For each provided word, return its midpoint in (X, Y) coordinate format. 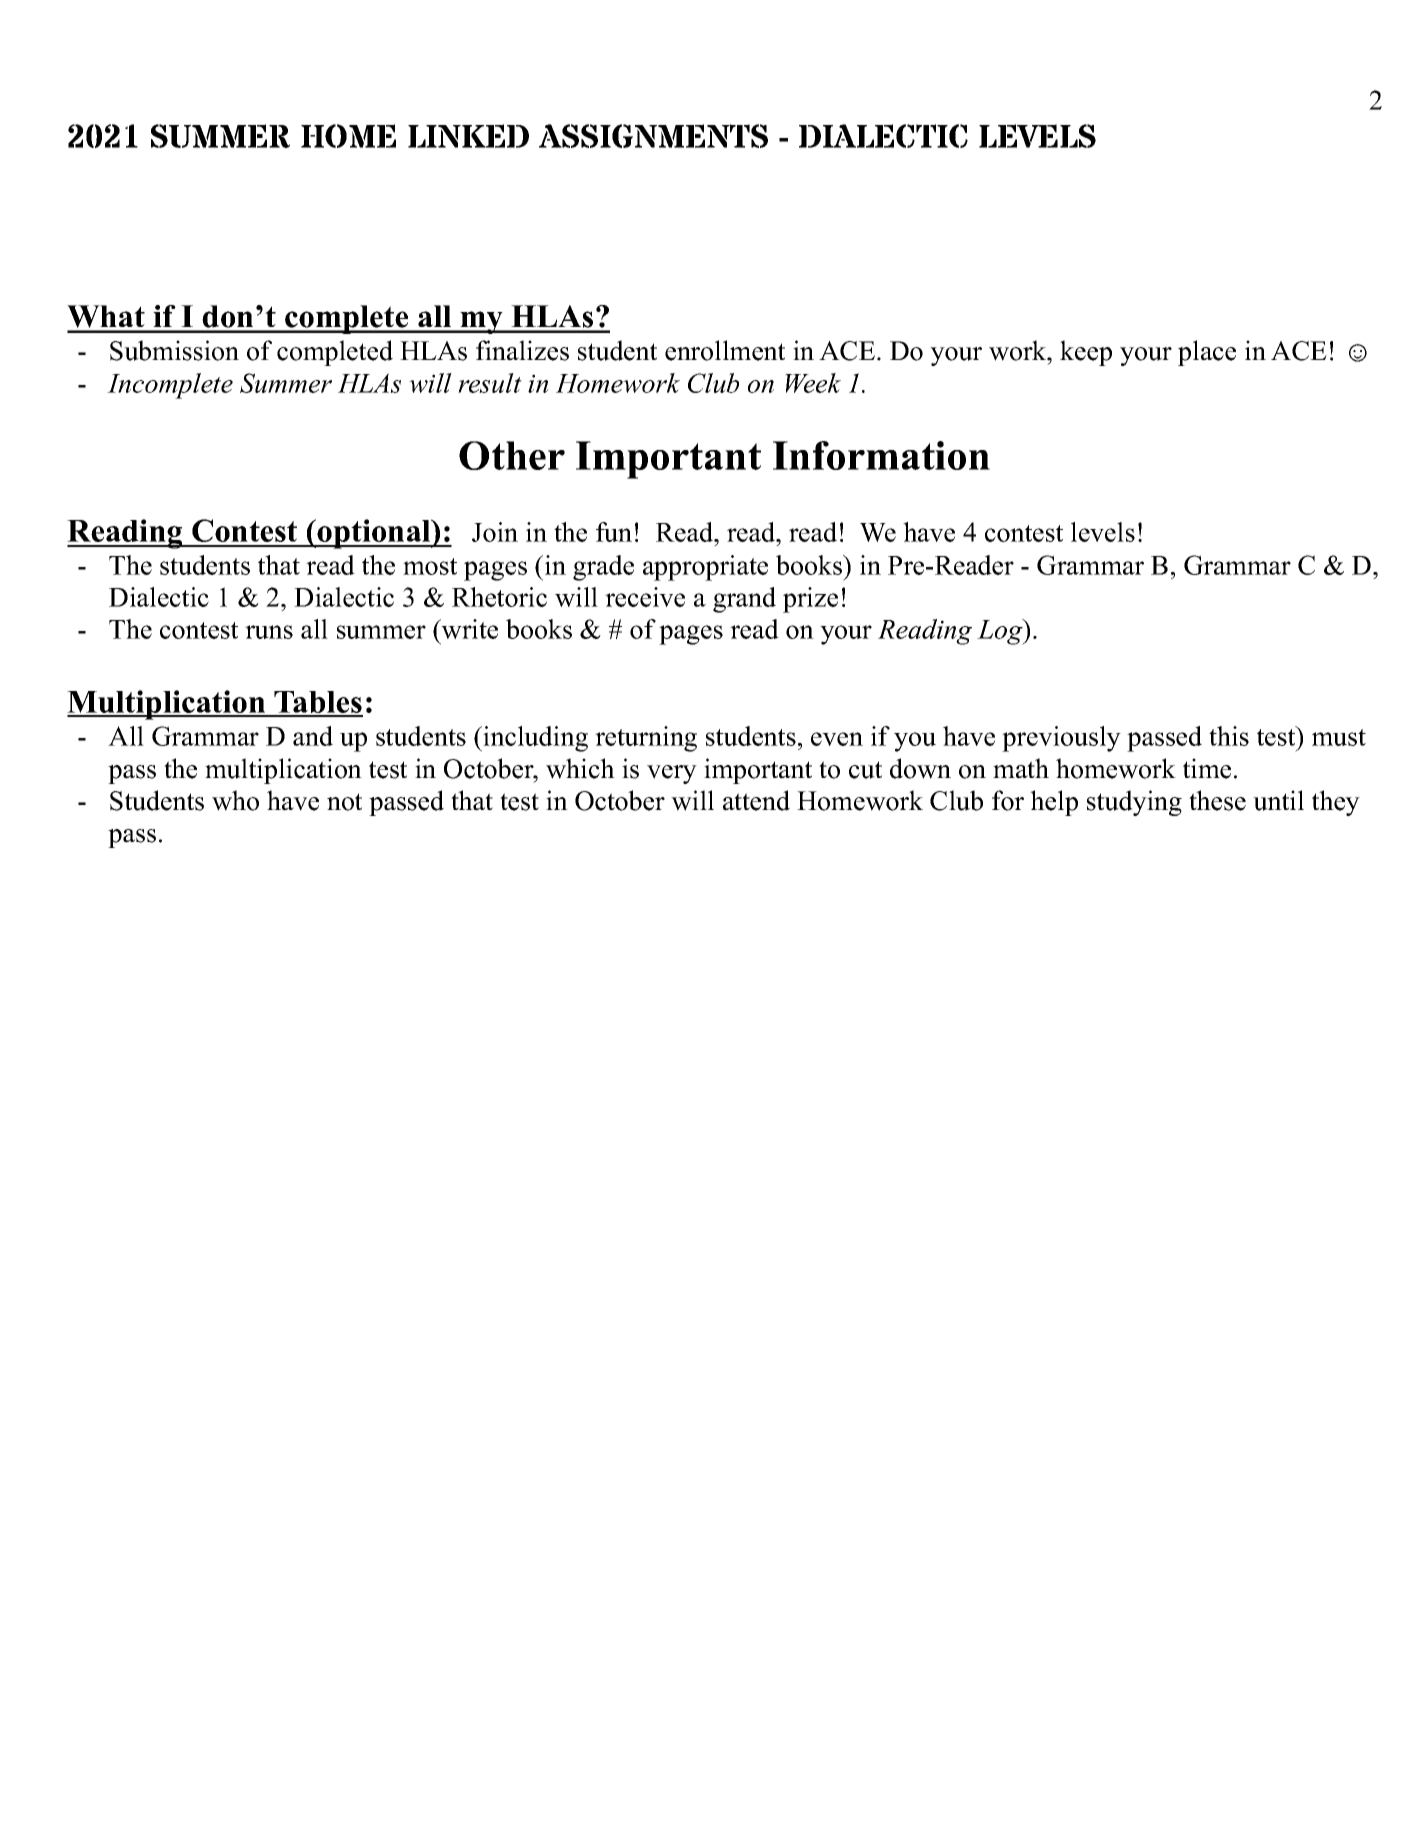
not (344, 802)
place (1207, 353)
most (430, 566)
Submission (174, 350)
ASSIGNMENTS (653, 136)
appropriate (705, 568)
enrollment (725, 350)
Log (1001, 632)
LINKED (468, 136)
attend (756, 800)
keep (1086, 353)
